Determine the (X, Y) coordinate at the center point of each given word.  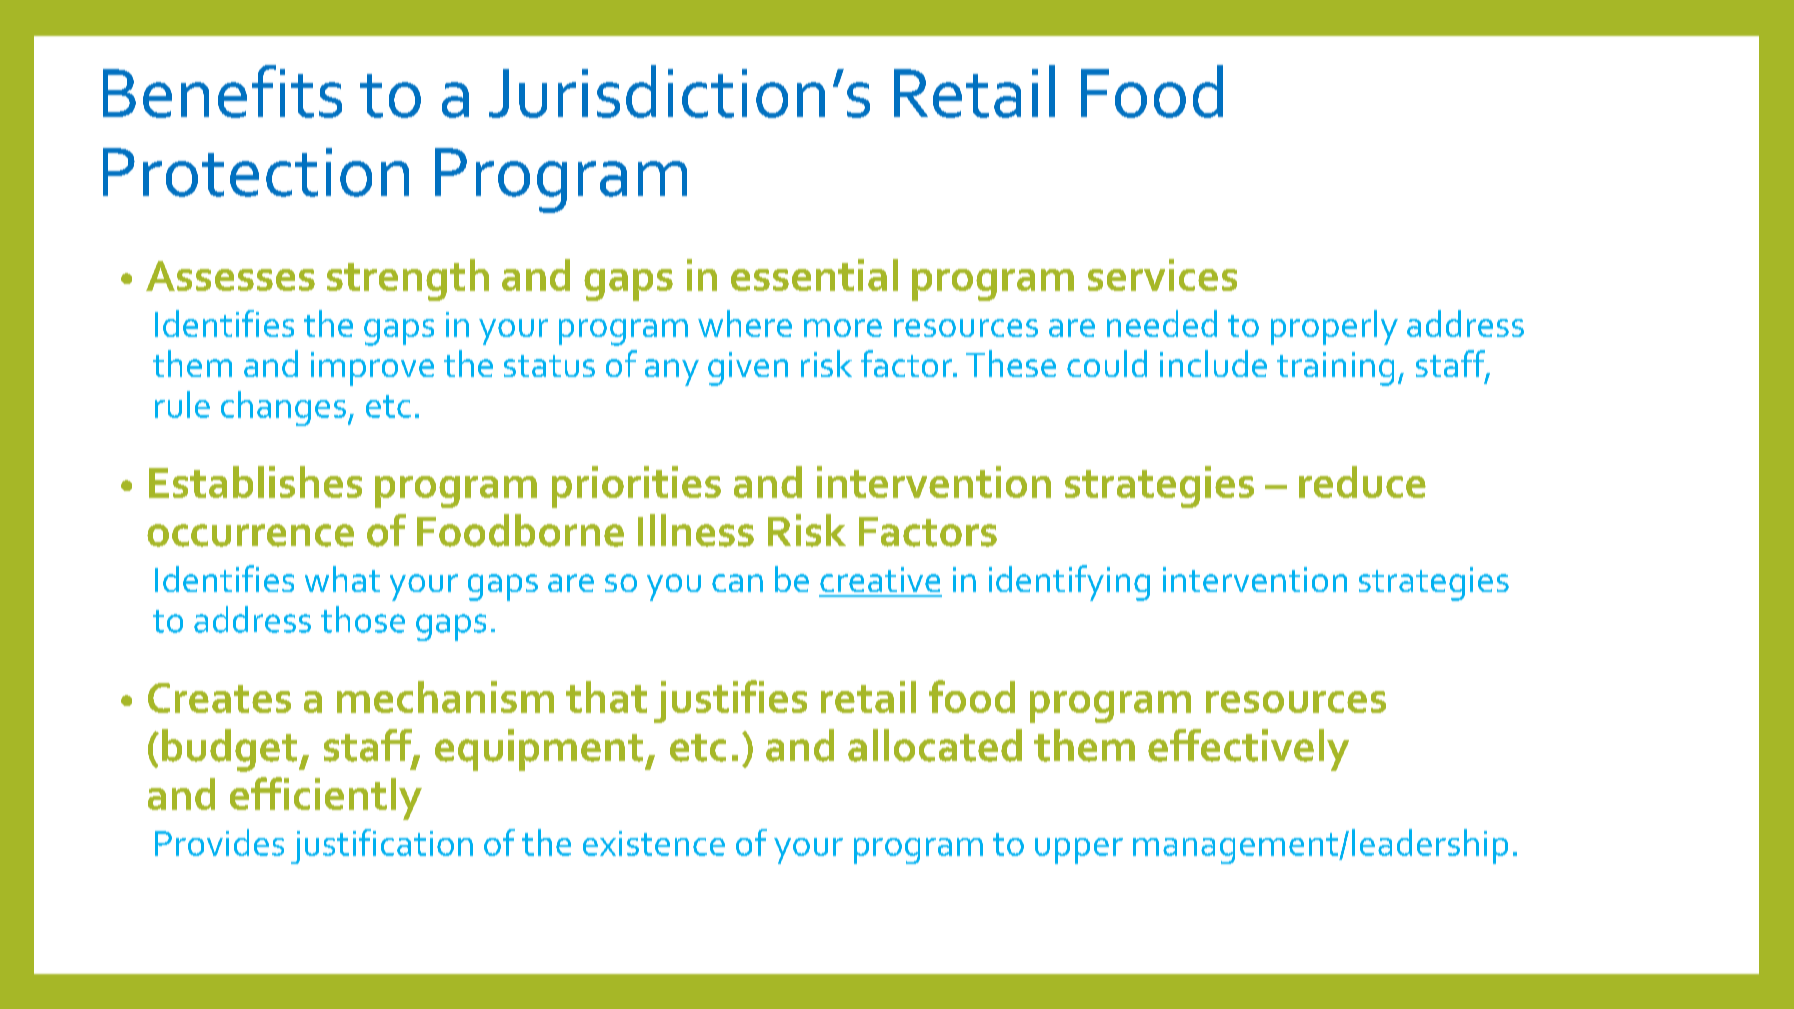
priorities (636, 487)
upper (1079, 851)
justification (382, 846)
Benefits (222, 91)
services (1162, 275)
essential (814, 275)
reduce (1362, 482)
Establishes (255, 482)
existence (654, 843)
